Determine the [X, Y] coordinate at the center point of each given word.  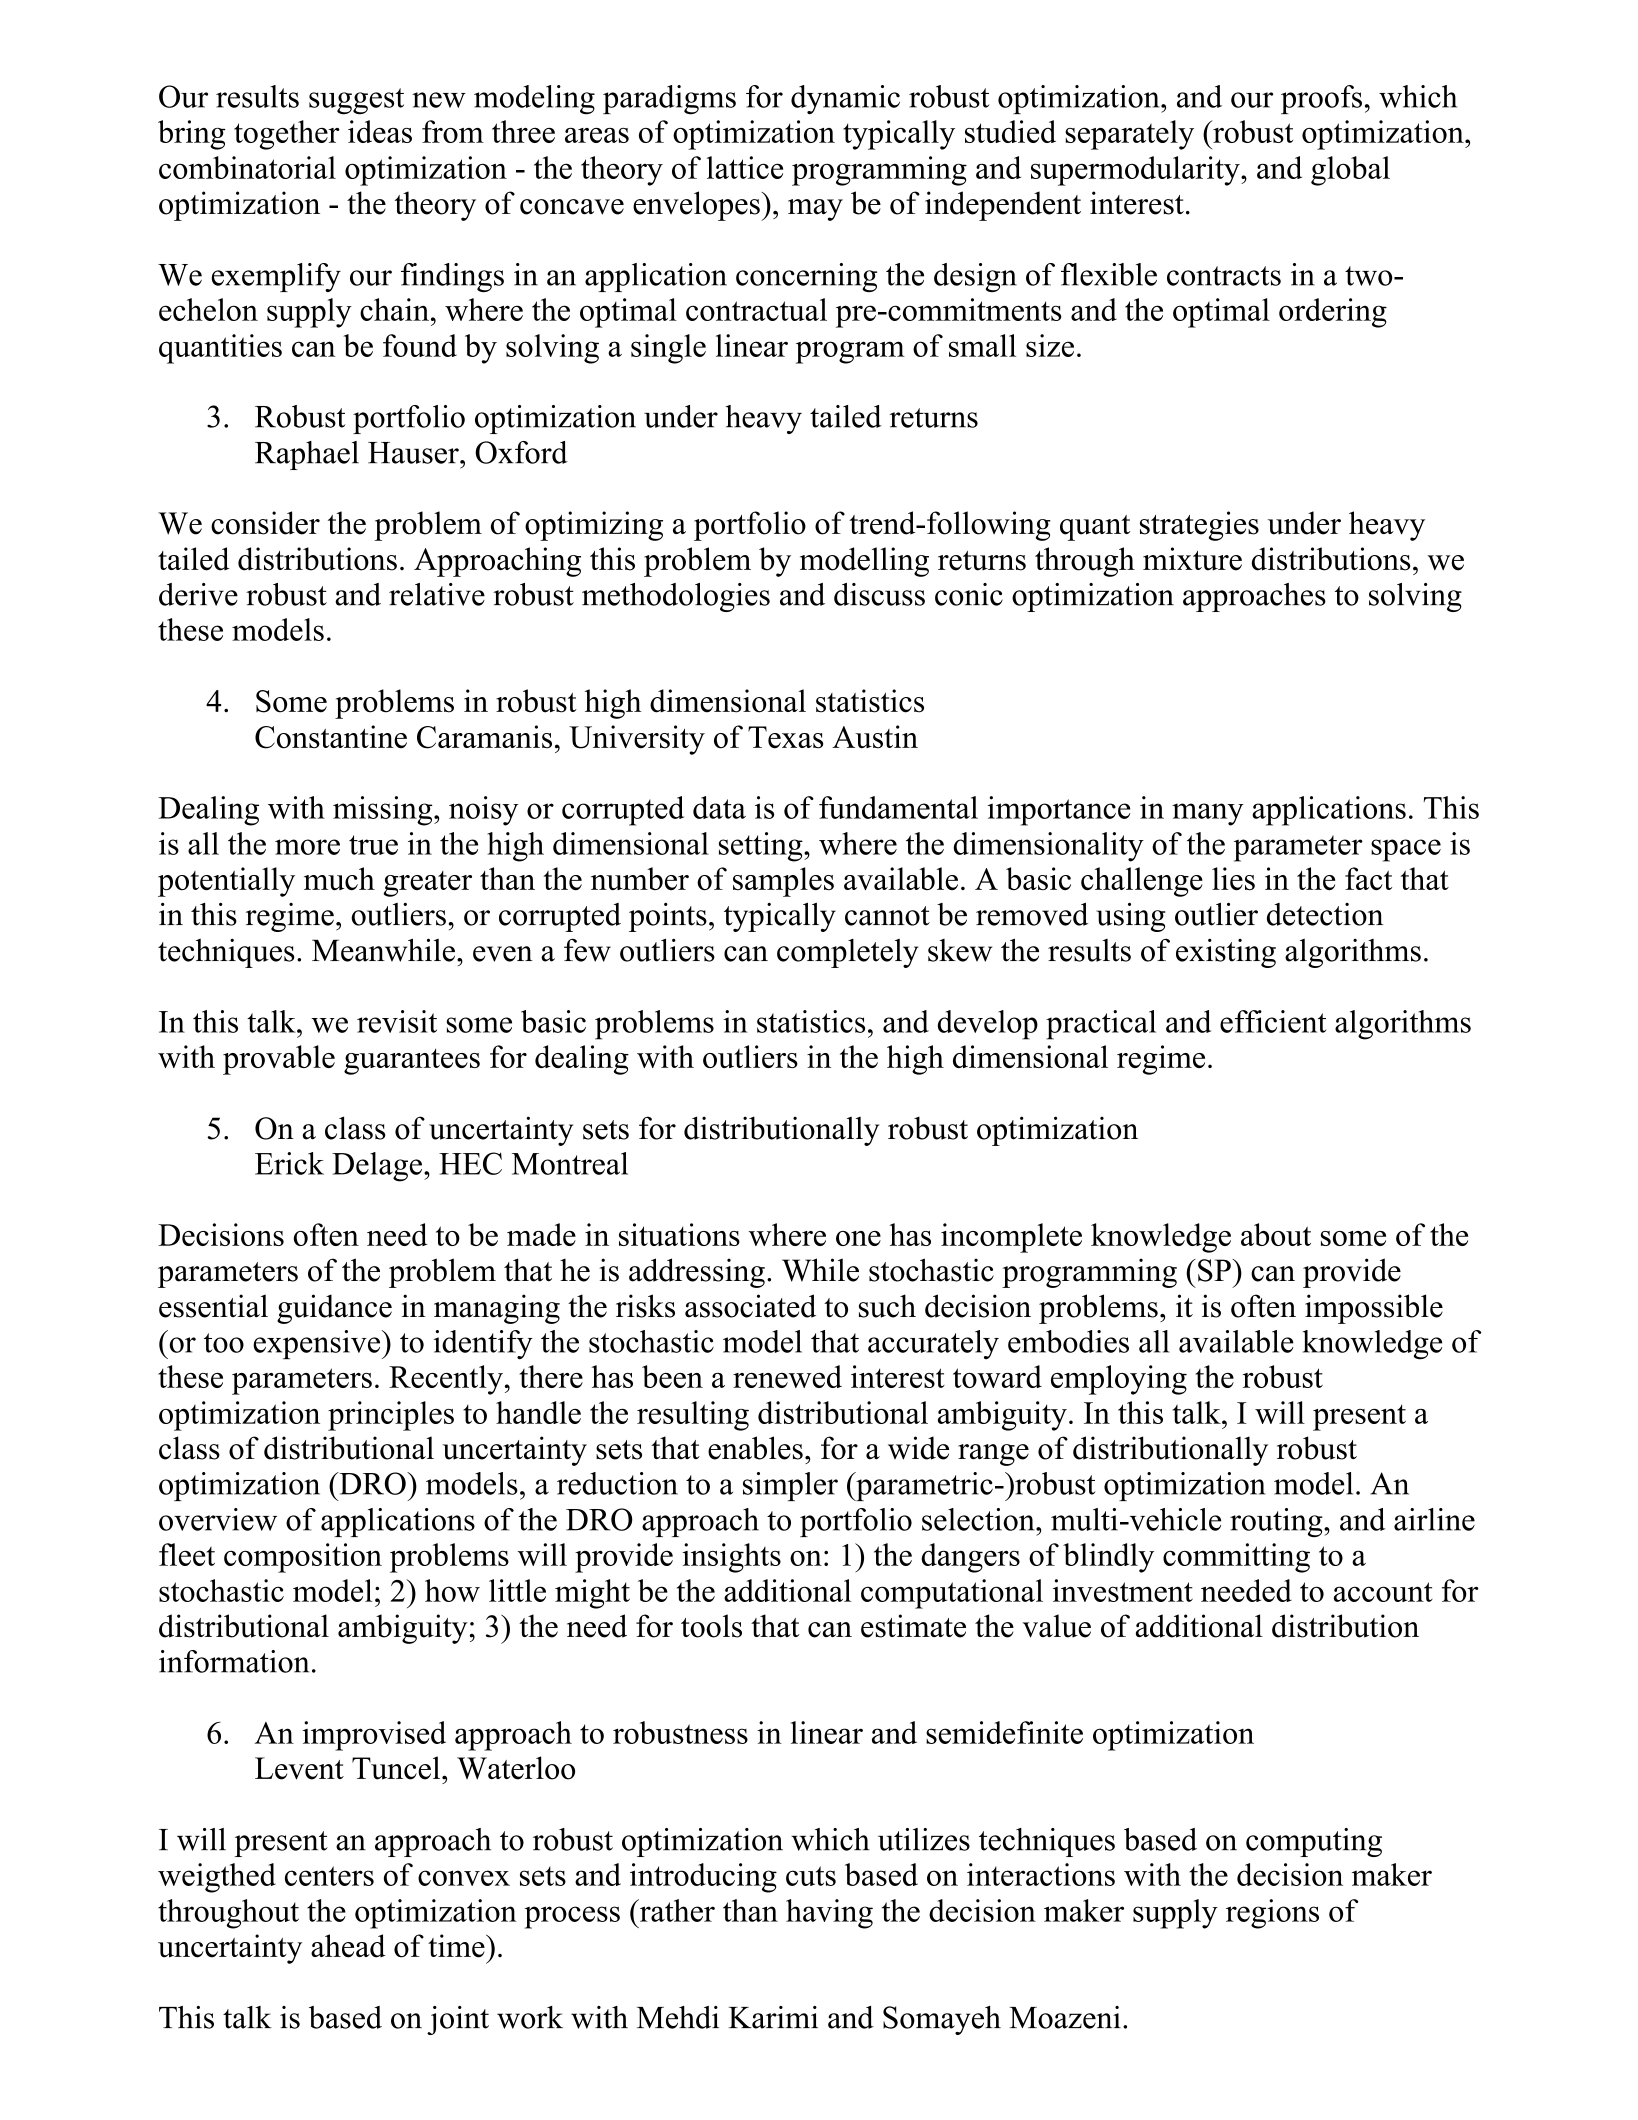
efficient [1273, 1021]
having [829, 1914]
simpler [790, 1486]
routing [1277, 1522]
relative [437, 594]
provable [279, 1060]
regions [1272, 1914]
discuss [879, 594]
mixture [1192, 559]
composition [303, 1558]
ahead [348, 1946]
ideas [380, 131]
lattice [745, 167]
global [1350, 171]
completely [847, 953]
